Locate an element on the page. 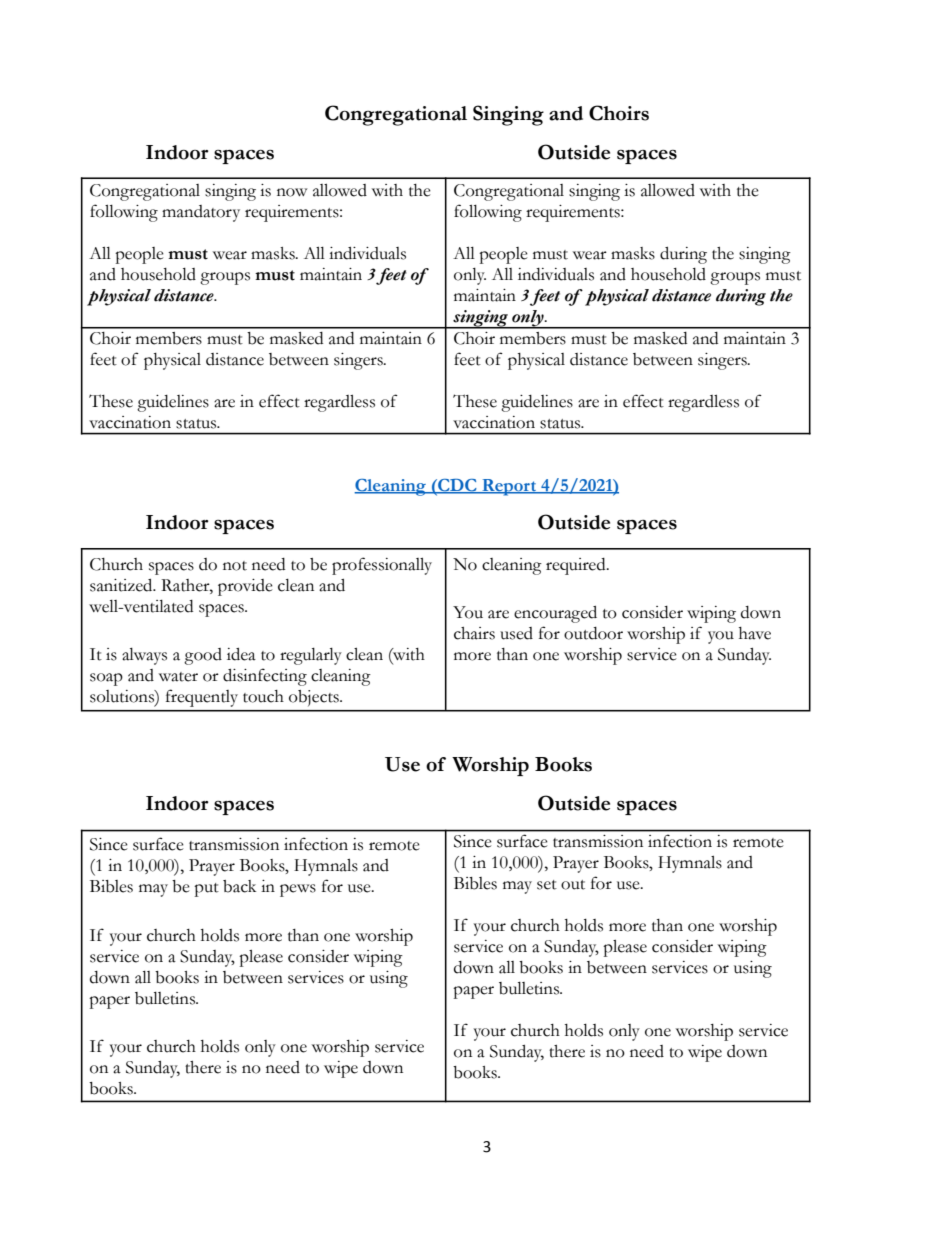 Image resolution: width=952 pixels, height=1233 pixels. not is located at coordinates (235, 566).
